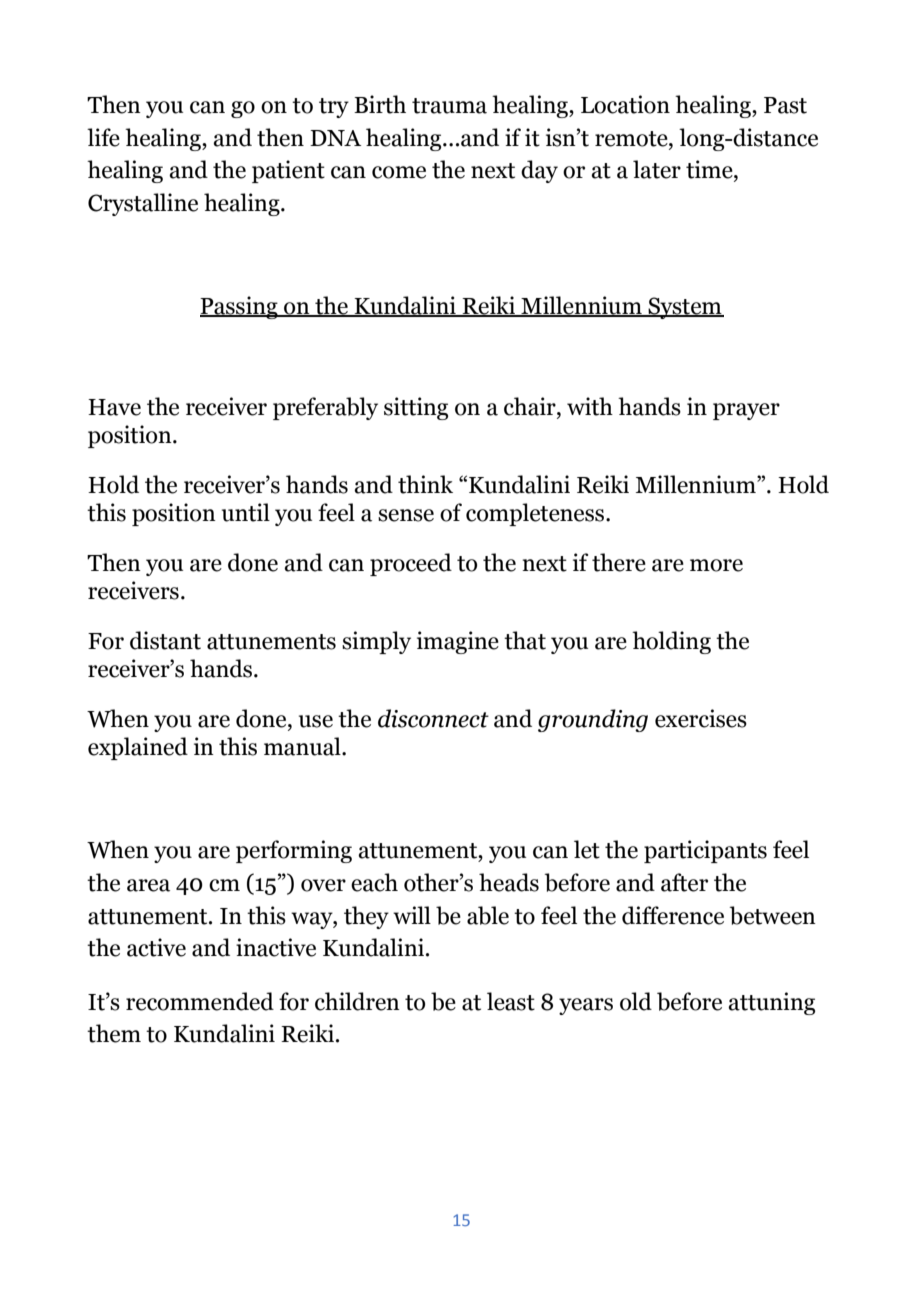  Describe the element at coordinates (200, 1001) in the screenshot. I see `recommended` at that location.
